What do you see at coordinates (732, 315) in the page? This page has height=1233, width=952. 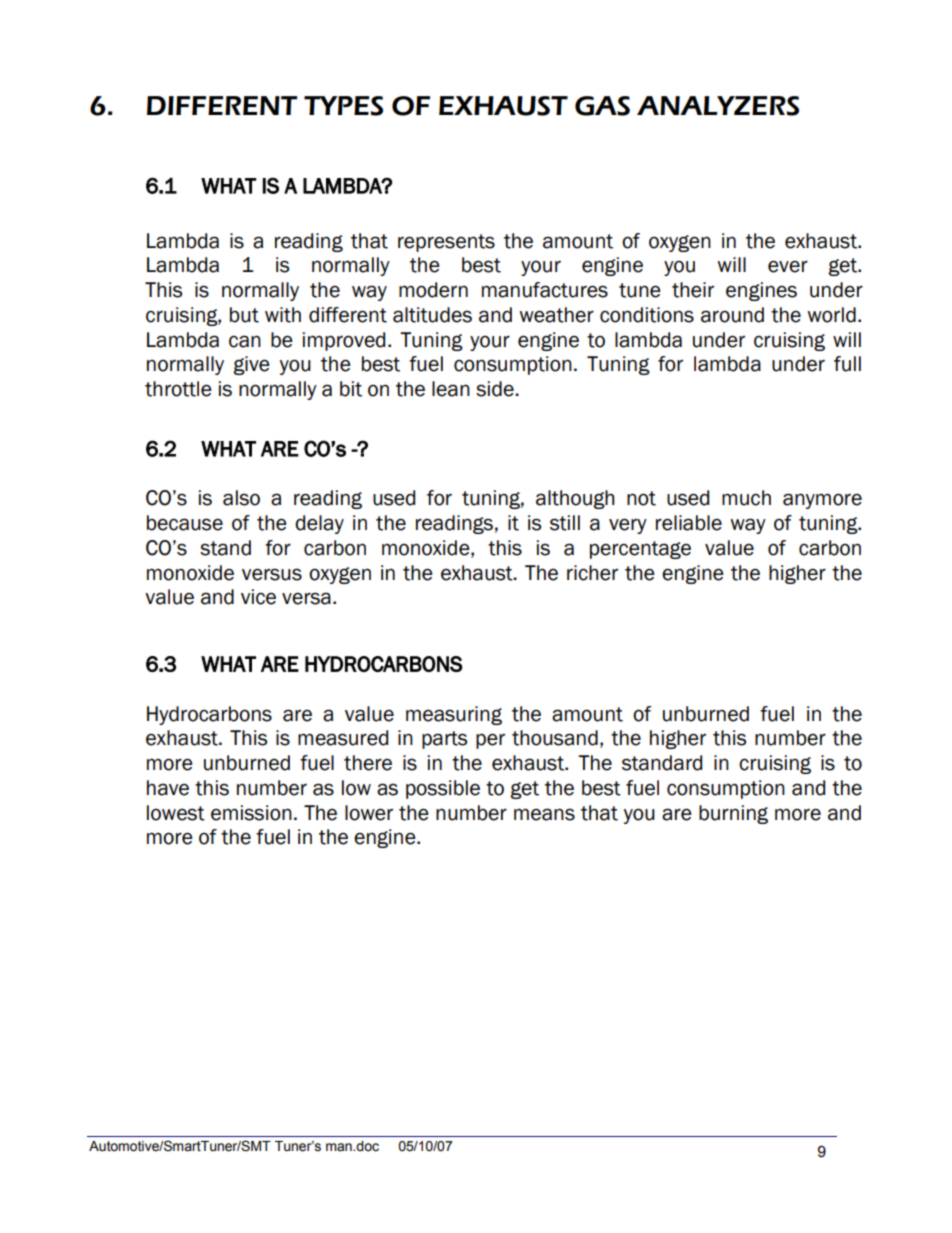 I see `around` at bounding box center [732, 315].
